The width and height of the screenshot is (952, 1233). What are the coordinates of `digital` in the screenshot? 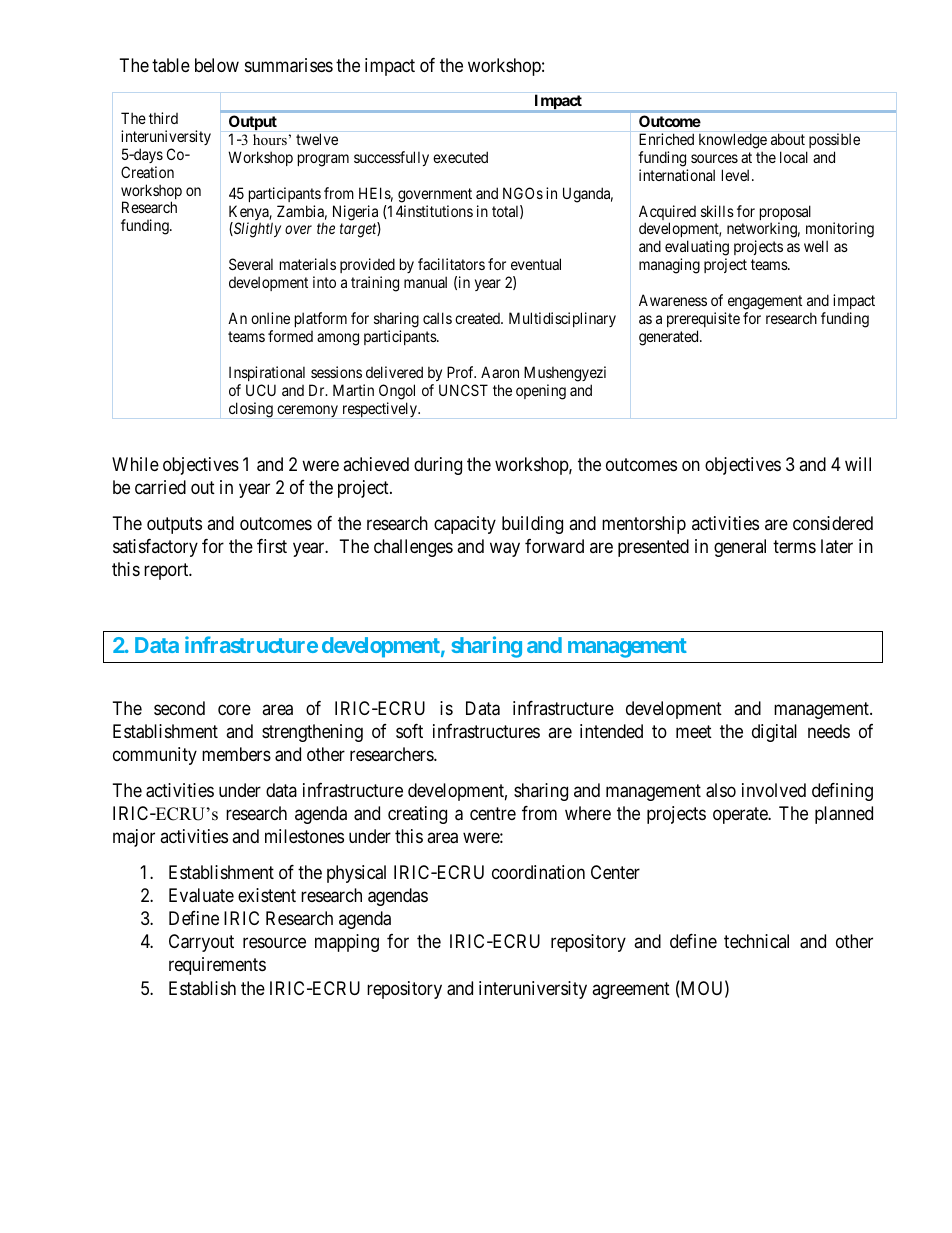 It's located at (774, 733).
